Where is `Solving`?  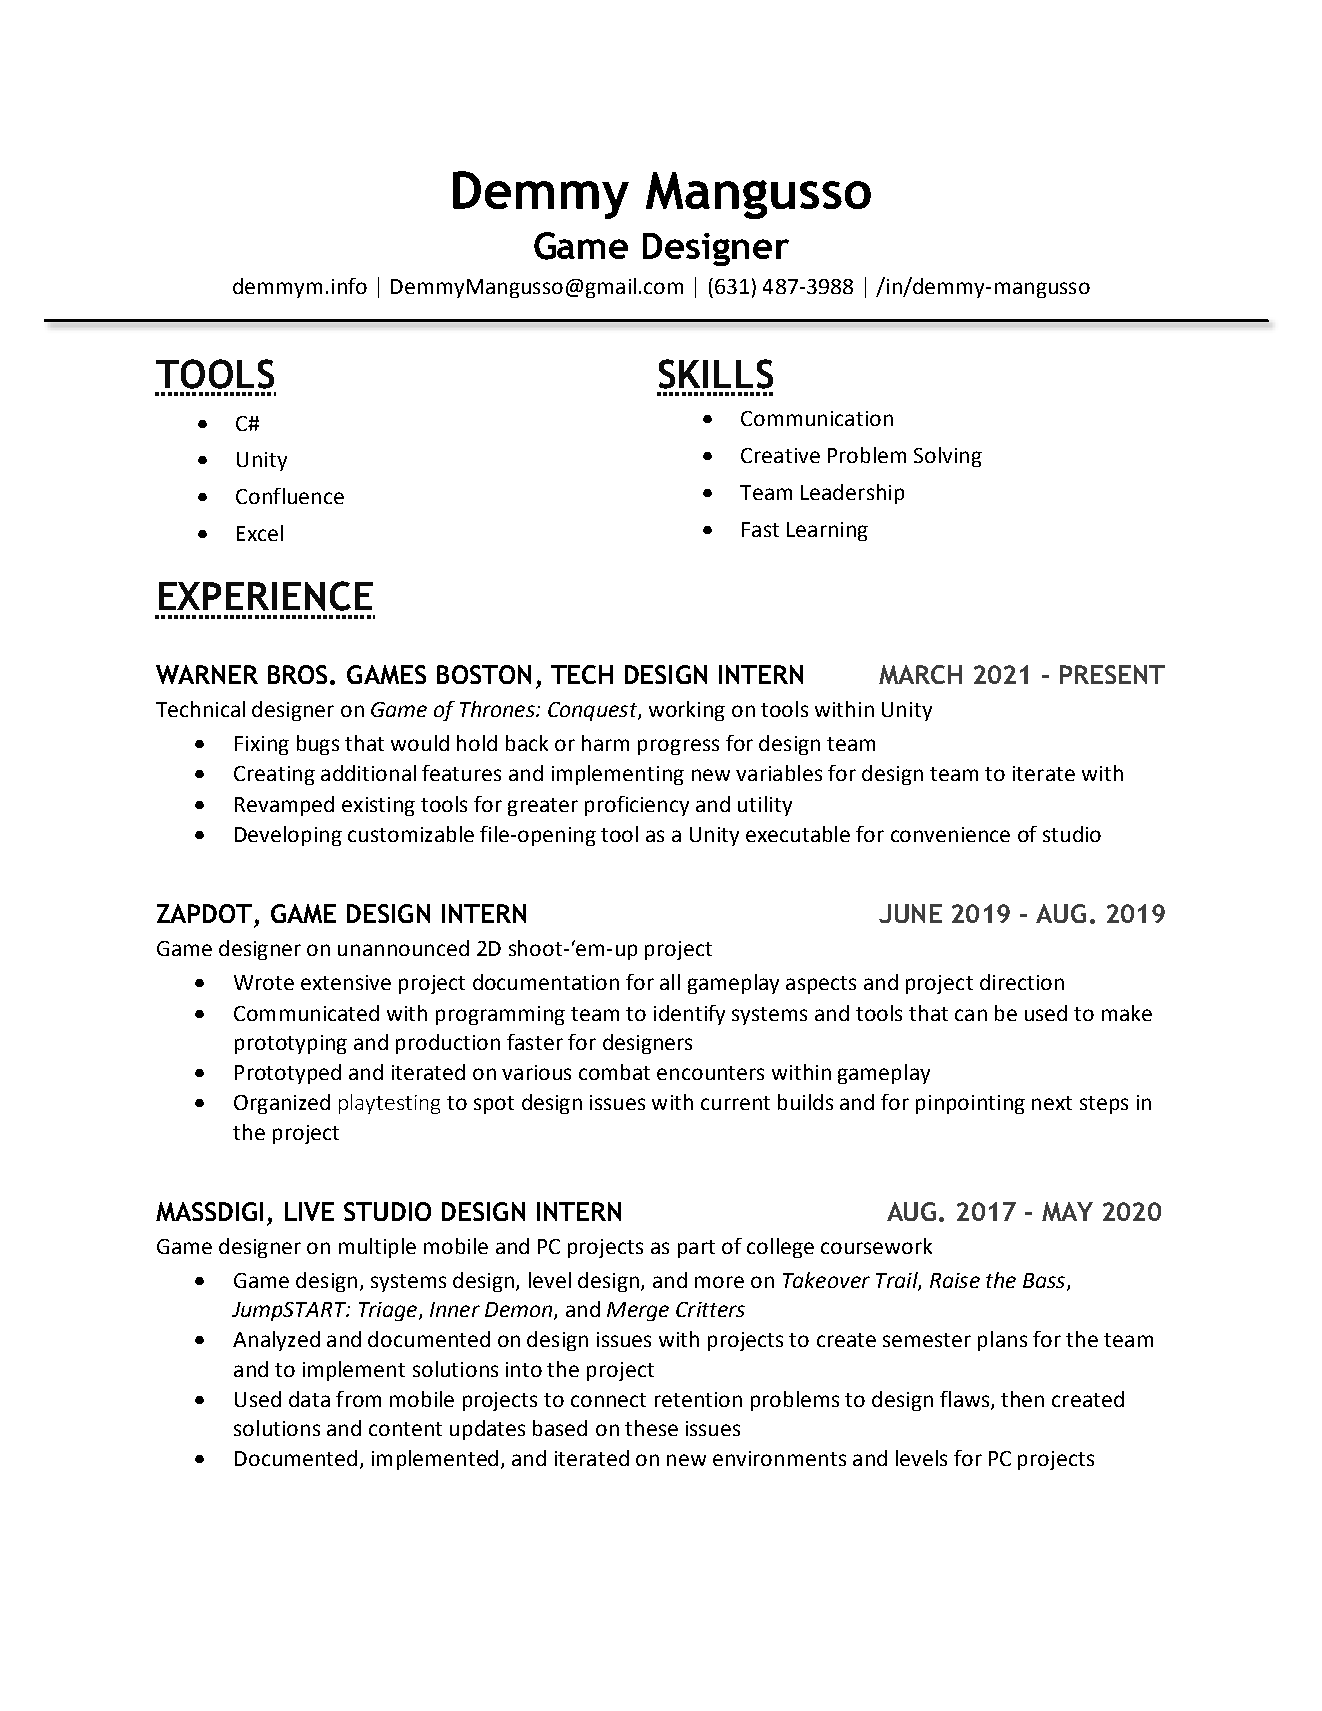 Solving is located at coordinates (948, 457).
